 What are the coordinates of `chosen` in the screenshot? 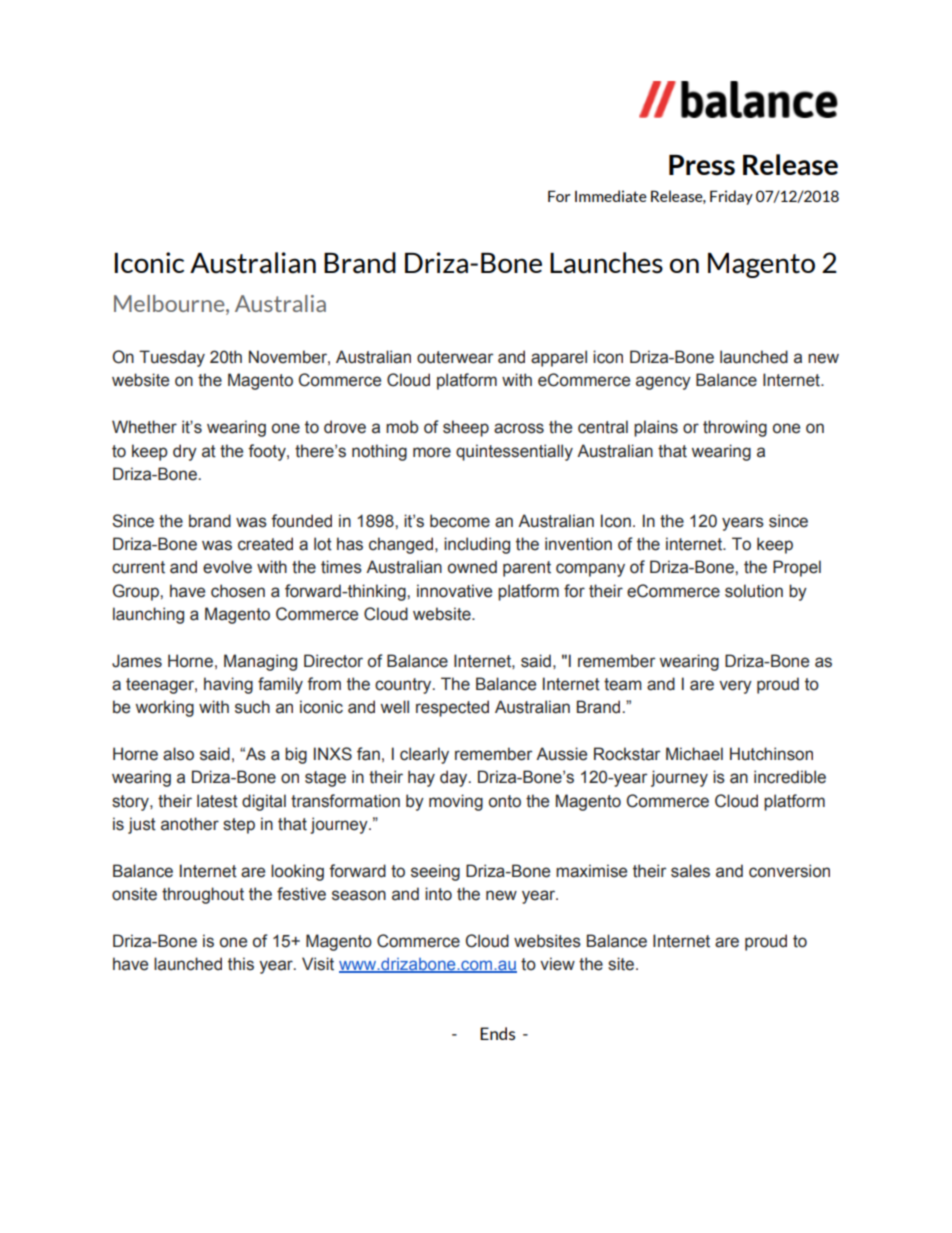 It's located at (238, 591).
